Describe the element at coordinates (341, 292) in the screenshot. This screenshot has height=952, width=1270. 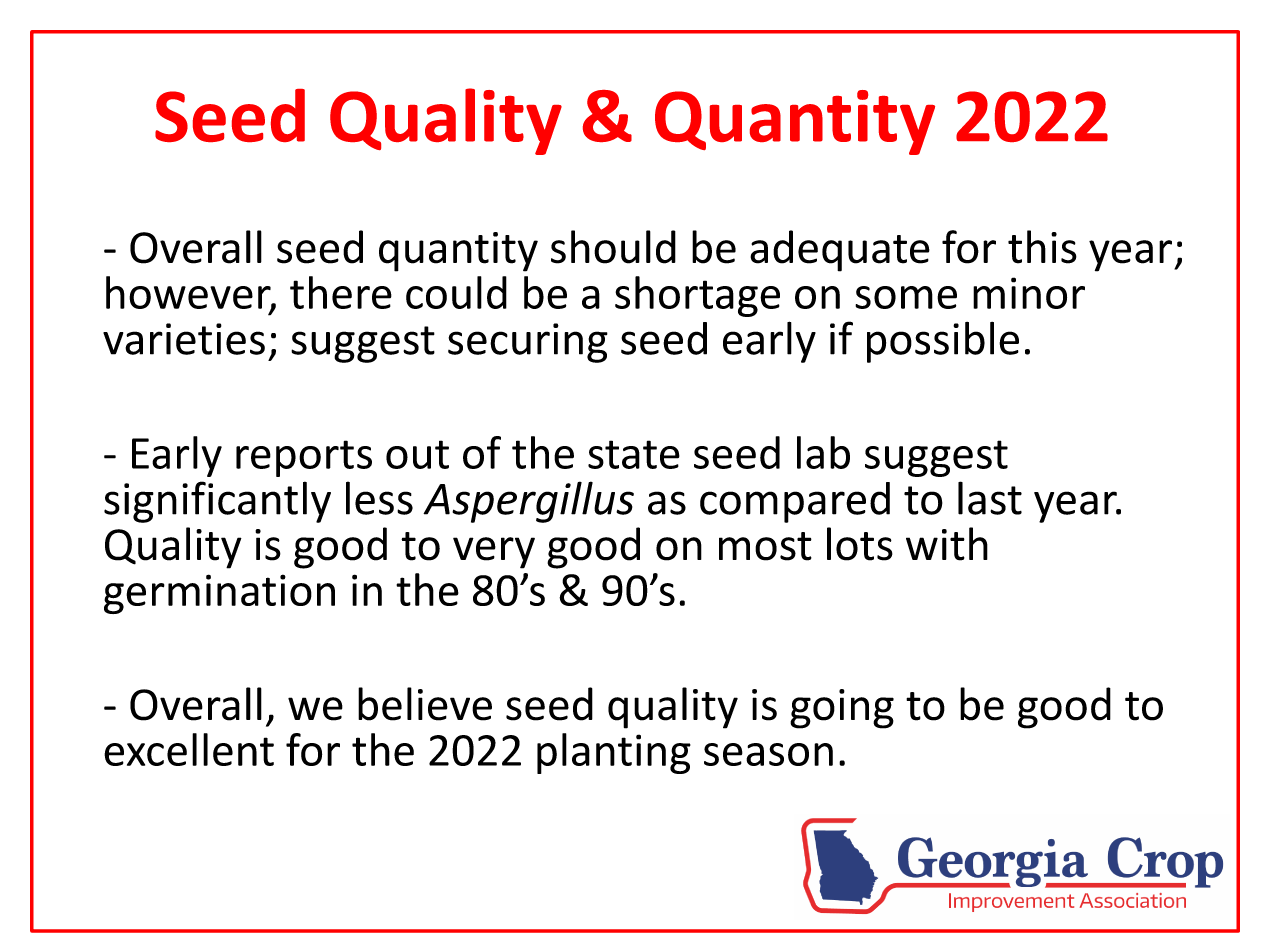
I see `there` at that location.
